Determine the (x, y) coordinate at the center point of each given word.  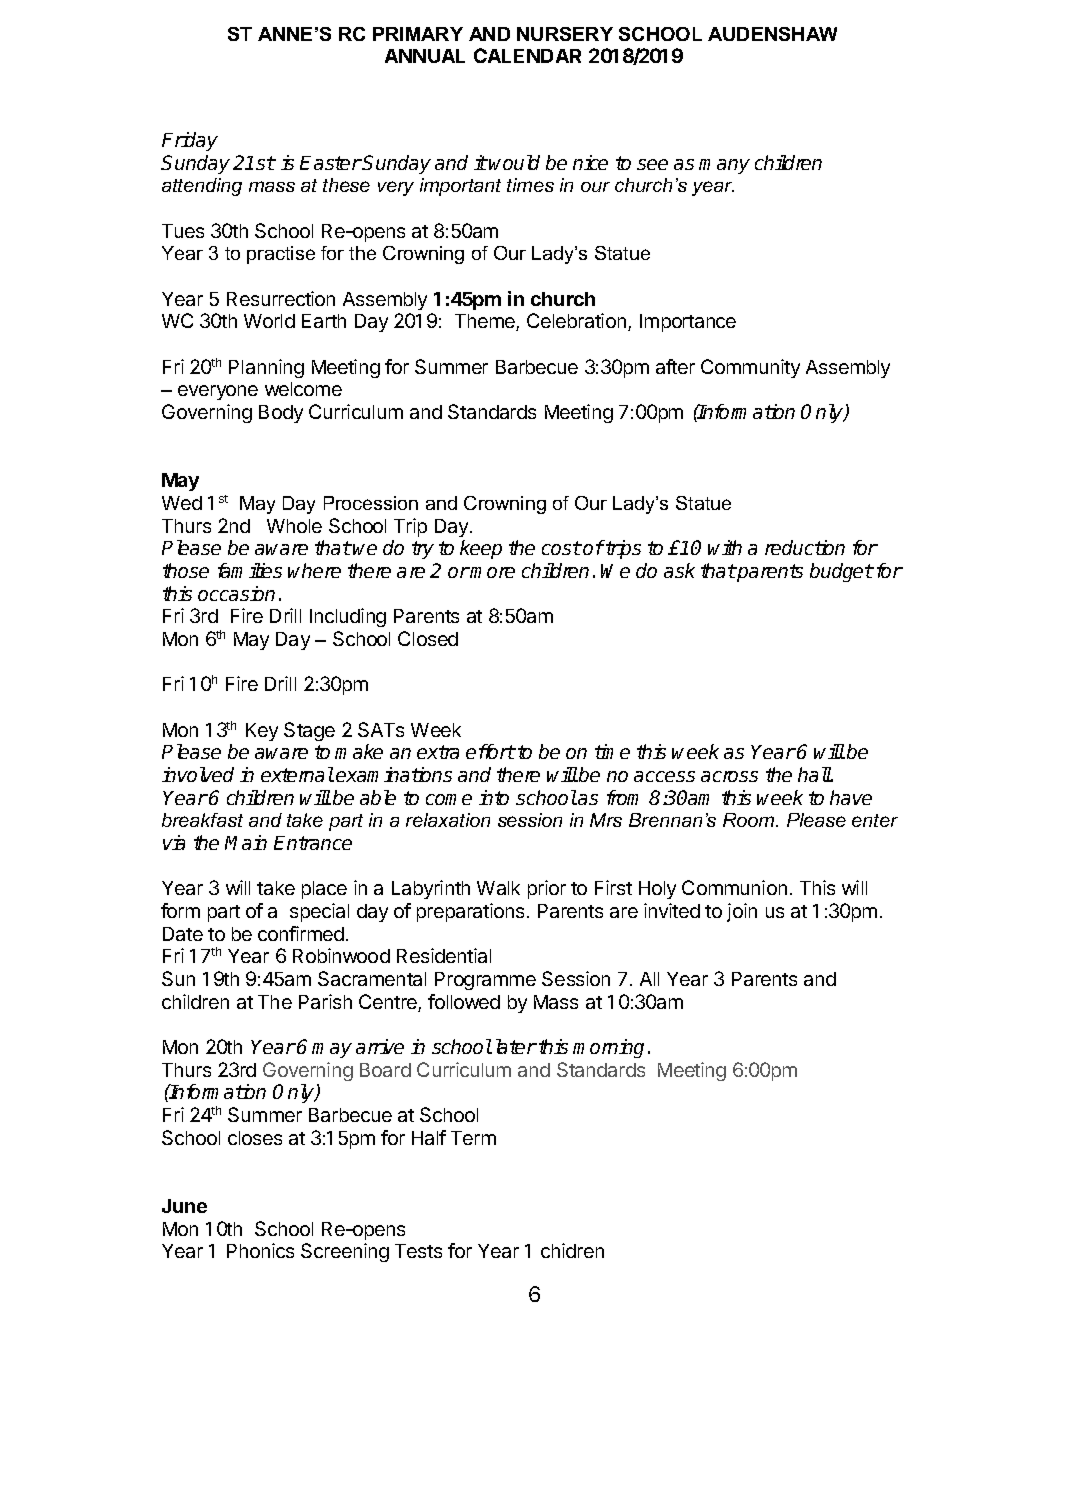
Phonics (260, 1250)
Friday (190, 141)
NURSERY (565, 34)
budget (842, 572)
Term (473, 1138)
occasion (236, 593)
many (724, 166)
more (492, 572)
